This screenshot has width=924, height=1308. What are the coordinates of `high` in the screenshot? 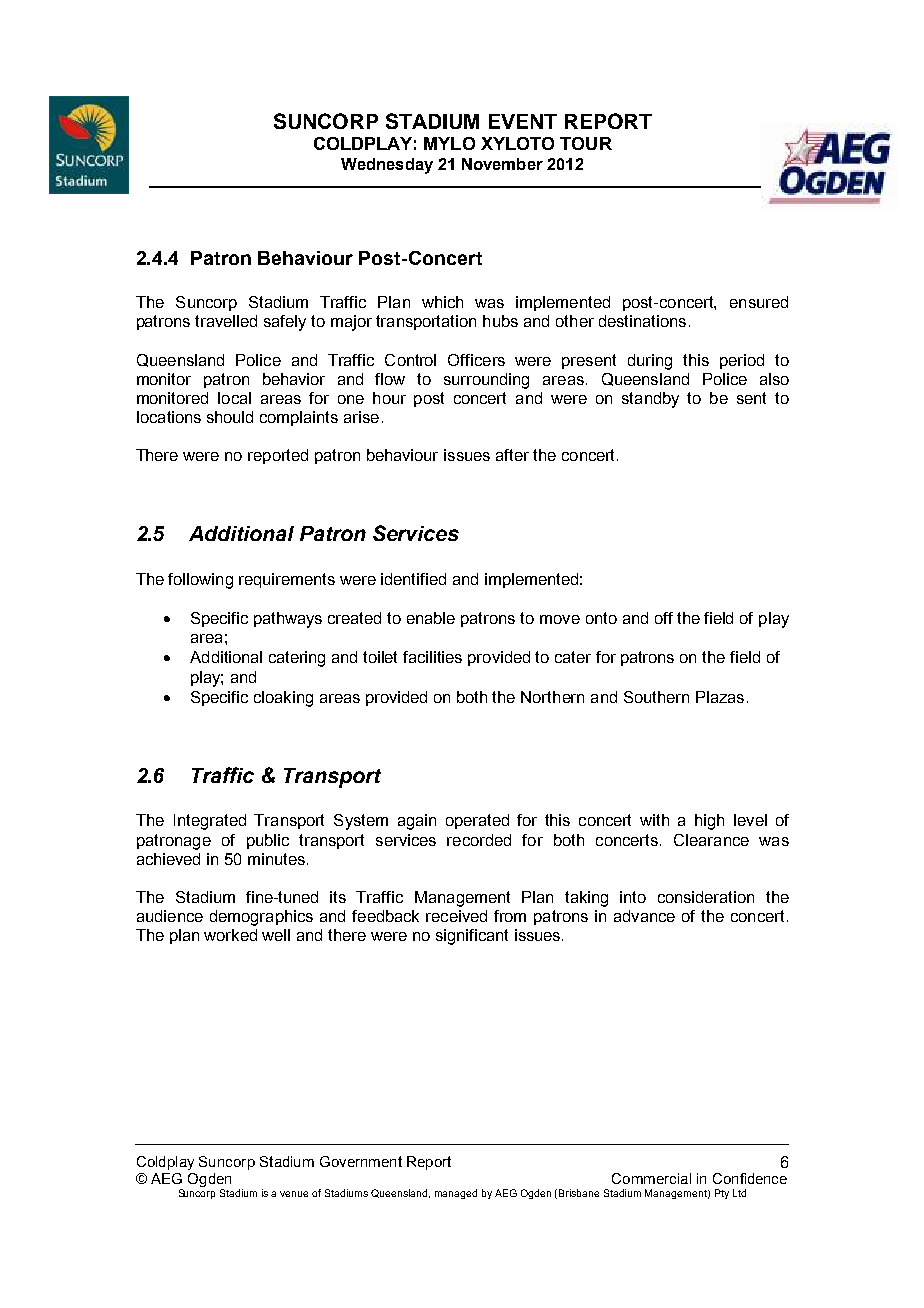 It's located at (709, 822).
